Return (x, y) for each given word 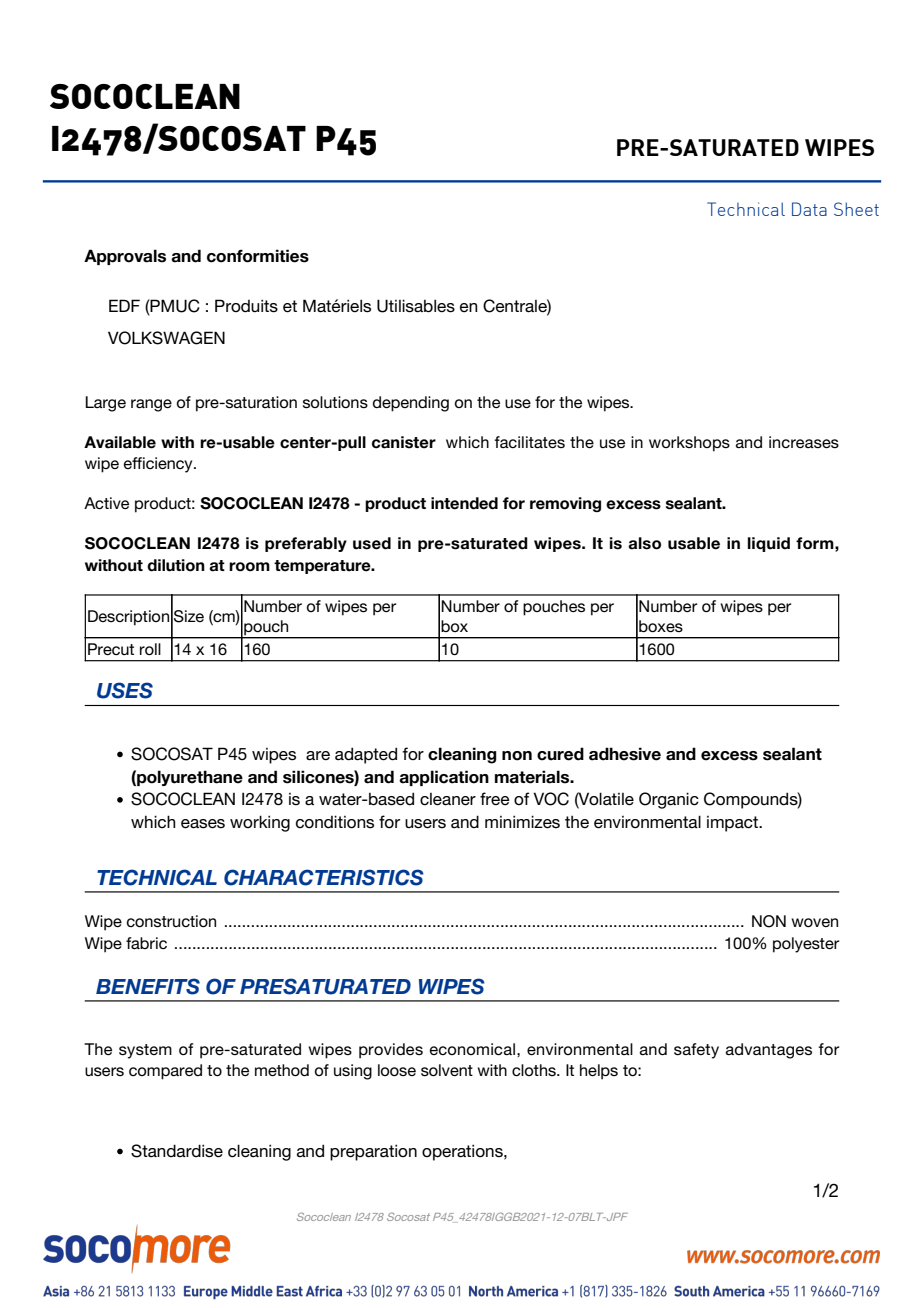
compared (165, 1072)
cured (560, 754)
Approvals (125, 257)
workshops (689, 444)
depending (411, 404)
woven (814, 922)
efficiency (159, 465)
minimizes (522, 822)
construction (171, 921)
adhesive (625, 754)
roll (150, 649)
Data (809, 209)
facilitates (529, 442)
